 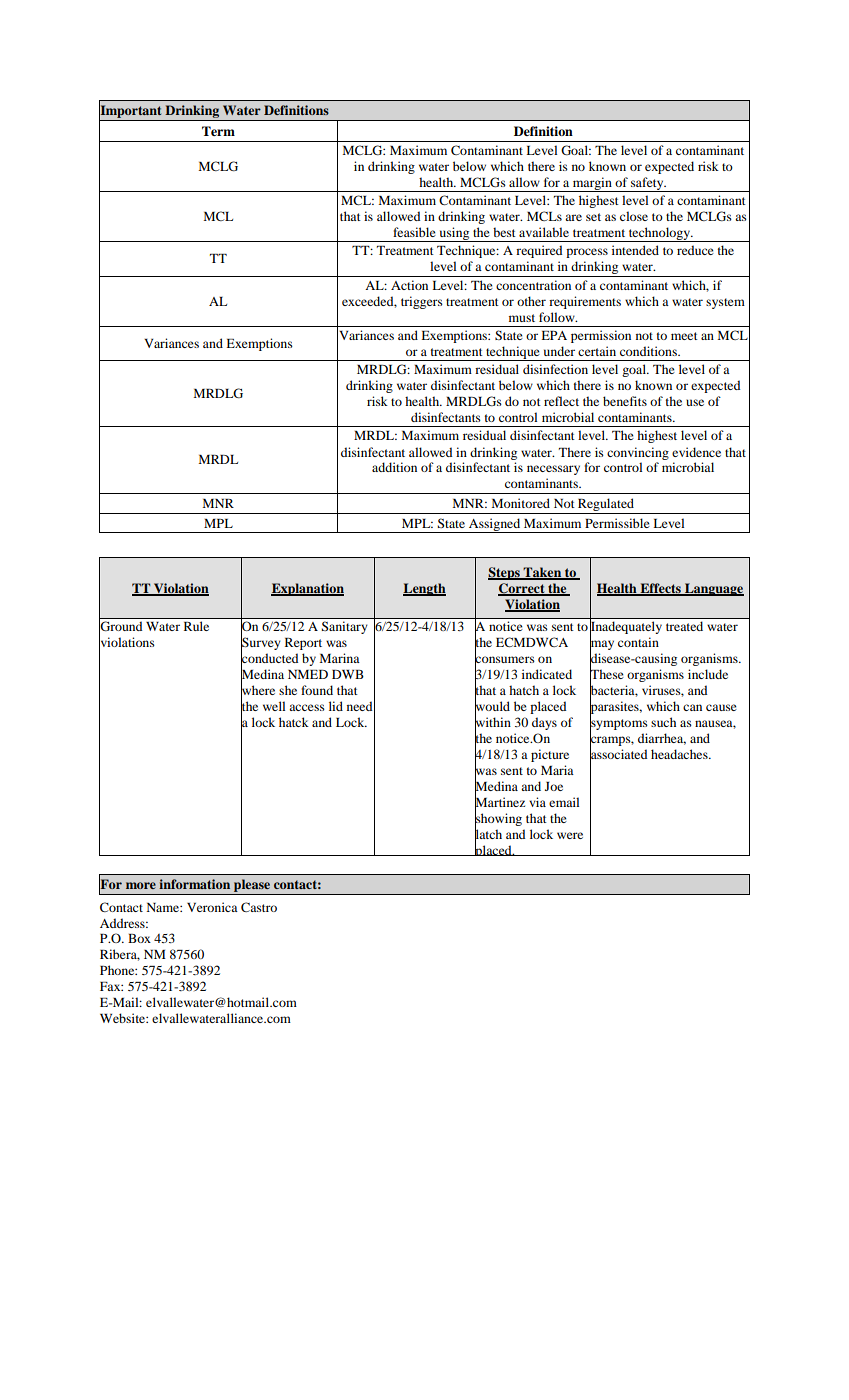 I want to click on Explanation, so click(x=307, y=589).
